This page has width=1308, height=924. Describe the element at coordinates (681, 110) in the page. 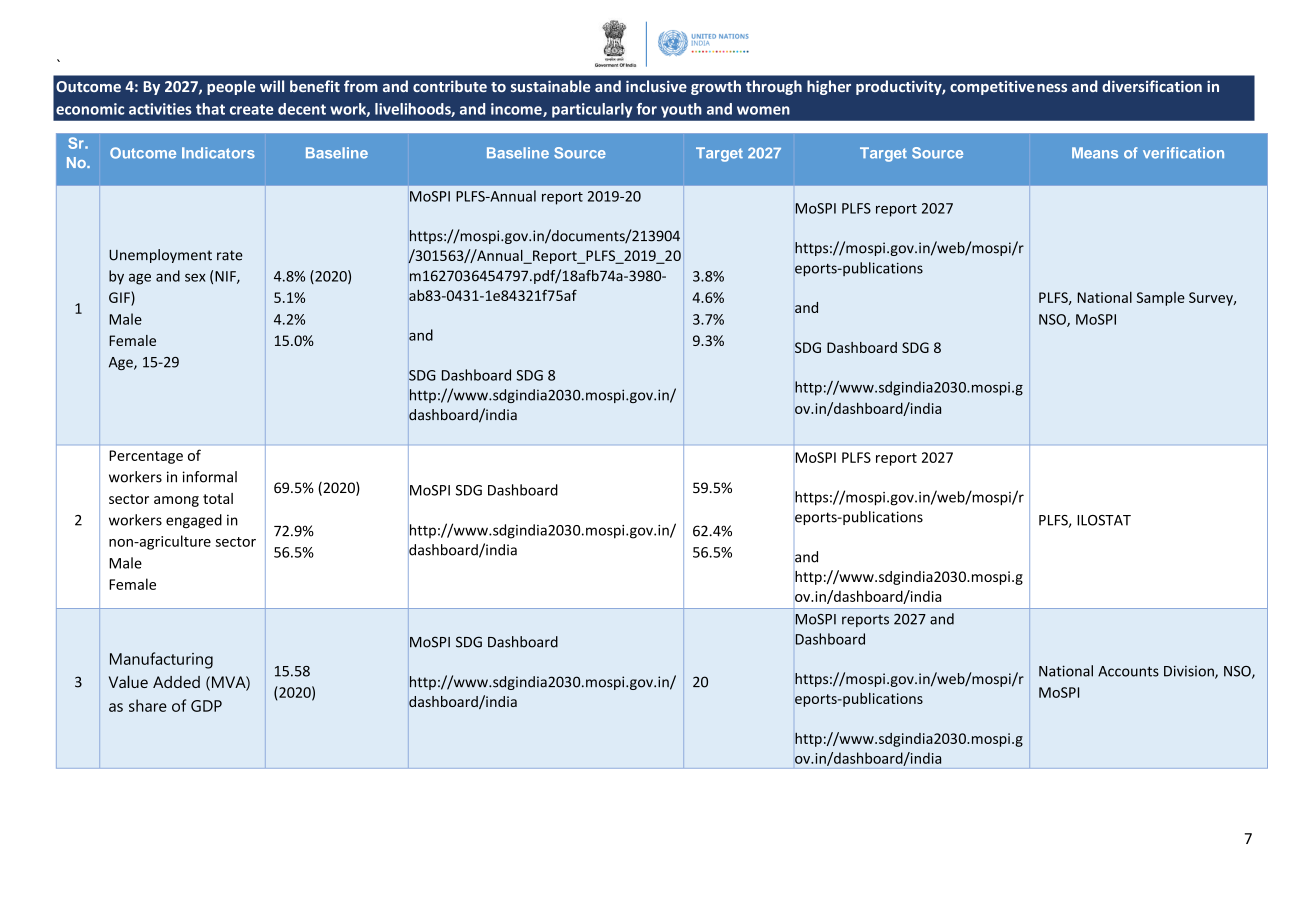

I see `youth` at that location.
